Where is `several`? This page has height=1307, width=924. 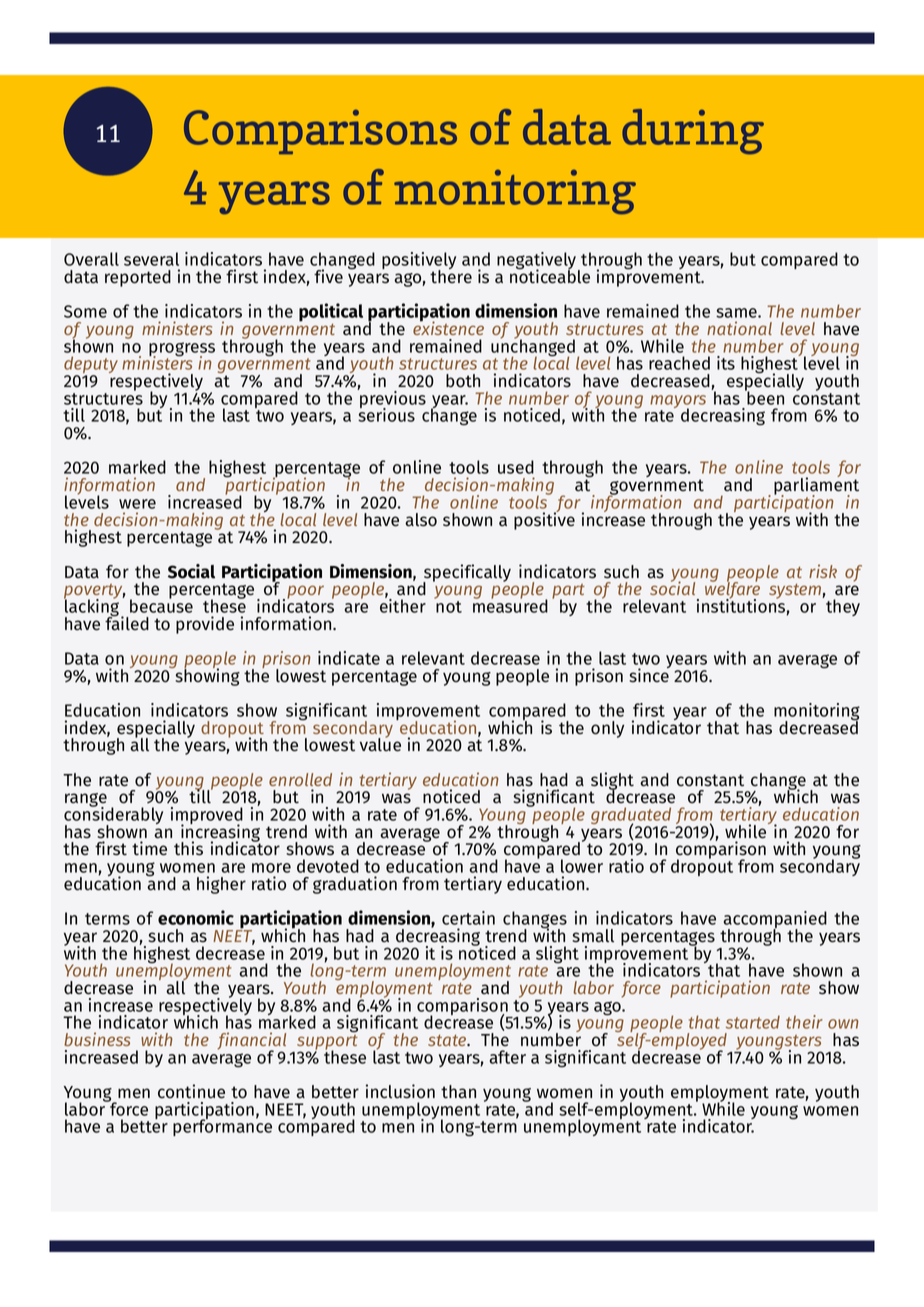 several is located at coordinates (151, 259).
